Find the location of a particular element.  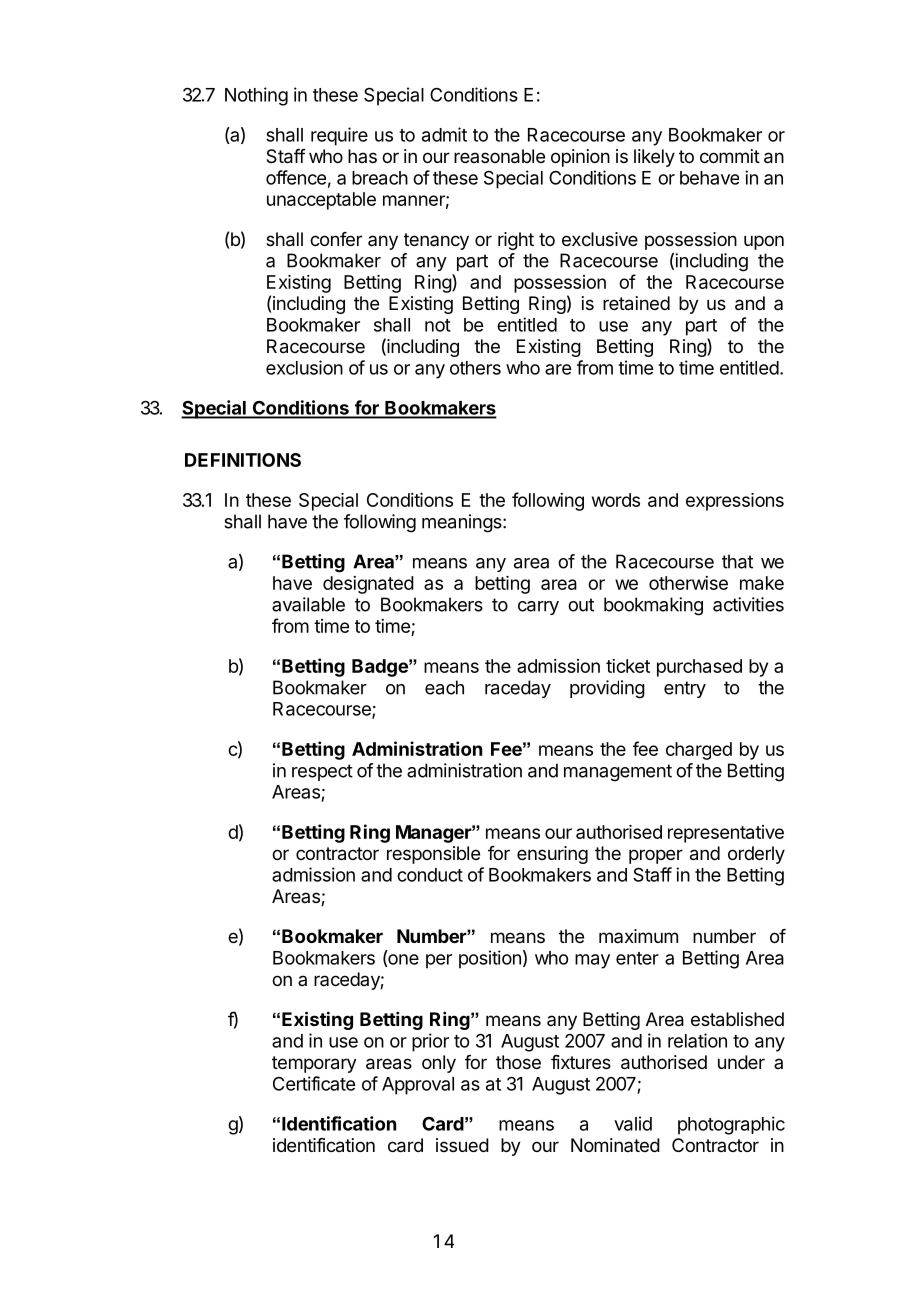

Certificate is located at coordinates (314, 1083).
